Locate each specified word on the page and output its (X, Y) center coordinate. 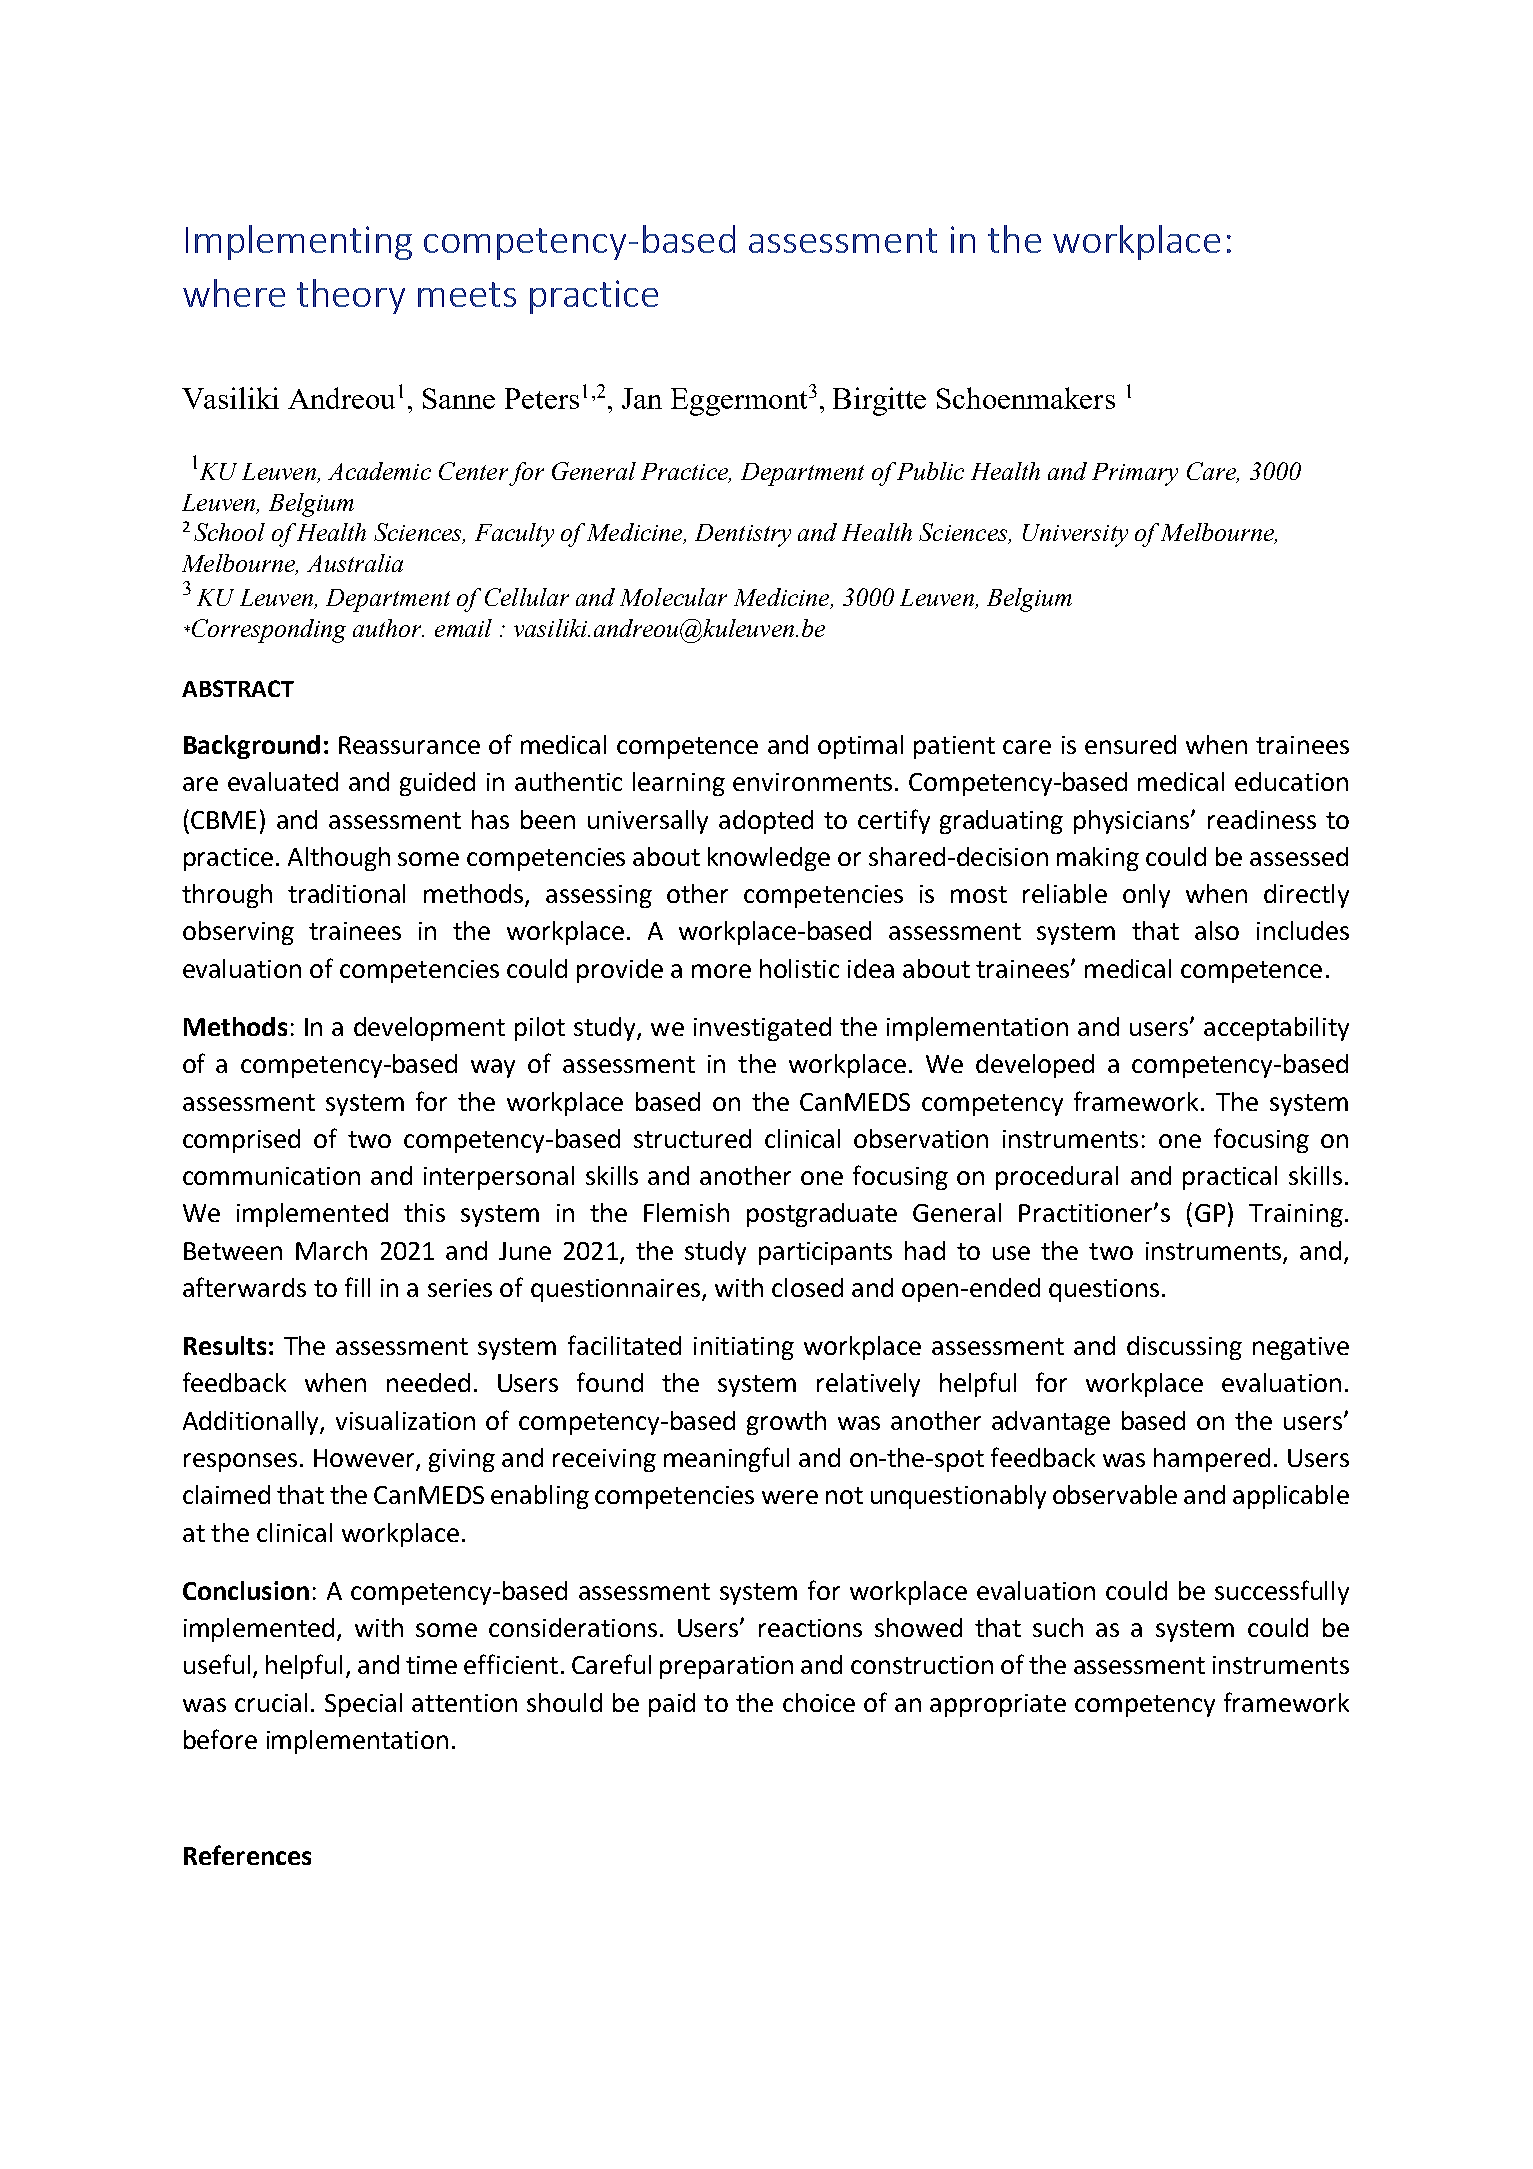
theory (351, 296)
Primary (1135, 474)
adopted (766, 822)
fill (357, 1287)
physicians (1133, 822)
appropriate (998, 1705)
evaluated (283, 781)
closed (807, 1287)
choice (819, 1702)
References (247, 1855)
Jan (642, 398)
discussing (1184, 1348)
